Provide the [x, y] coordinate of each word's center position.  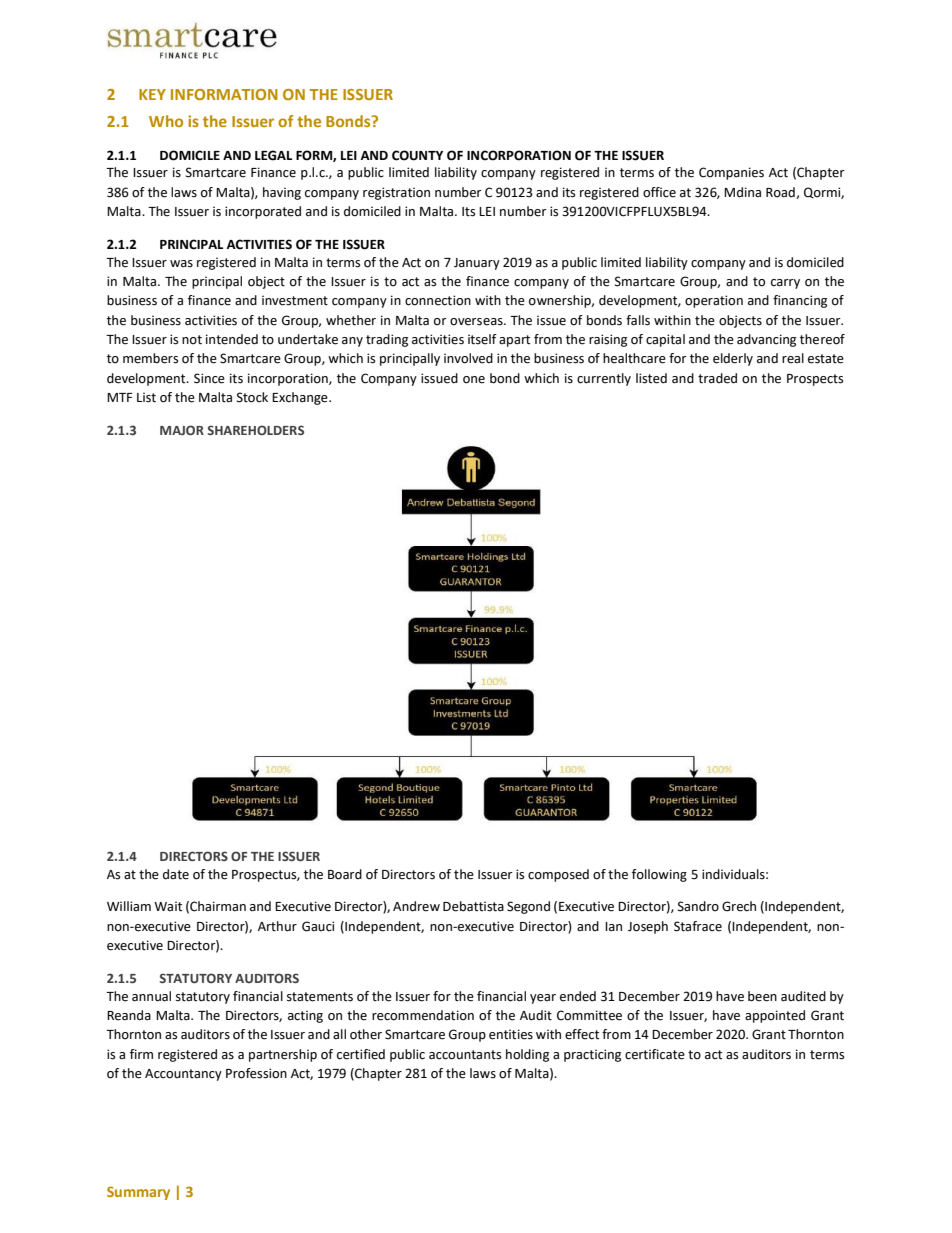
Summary [138, 1193]
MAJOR [182, 430]
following [659, 875]
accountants [465, 1055]
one [474, 380]
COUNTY [417, 155]
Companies [731, 173]
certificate [655, 1054]
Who [166, 121]
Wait [168, 906]
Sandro [698, 906]
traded [717, 378]
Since [209, 378]
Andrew [416, 906]
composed [558, 875]
